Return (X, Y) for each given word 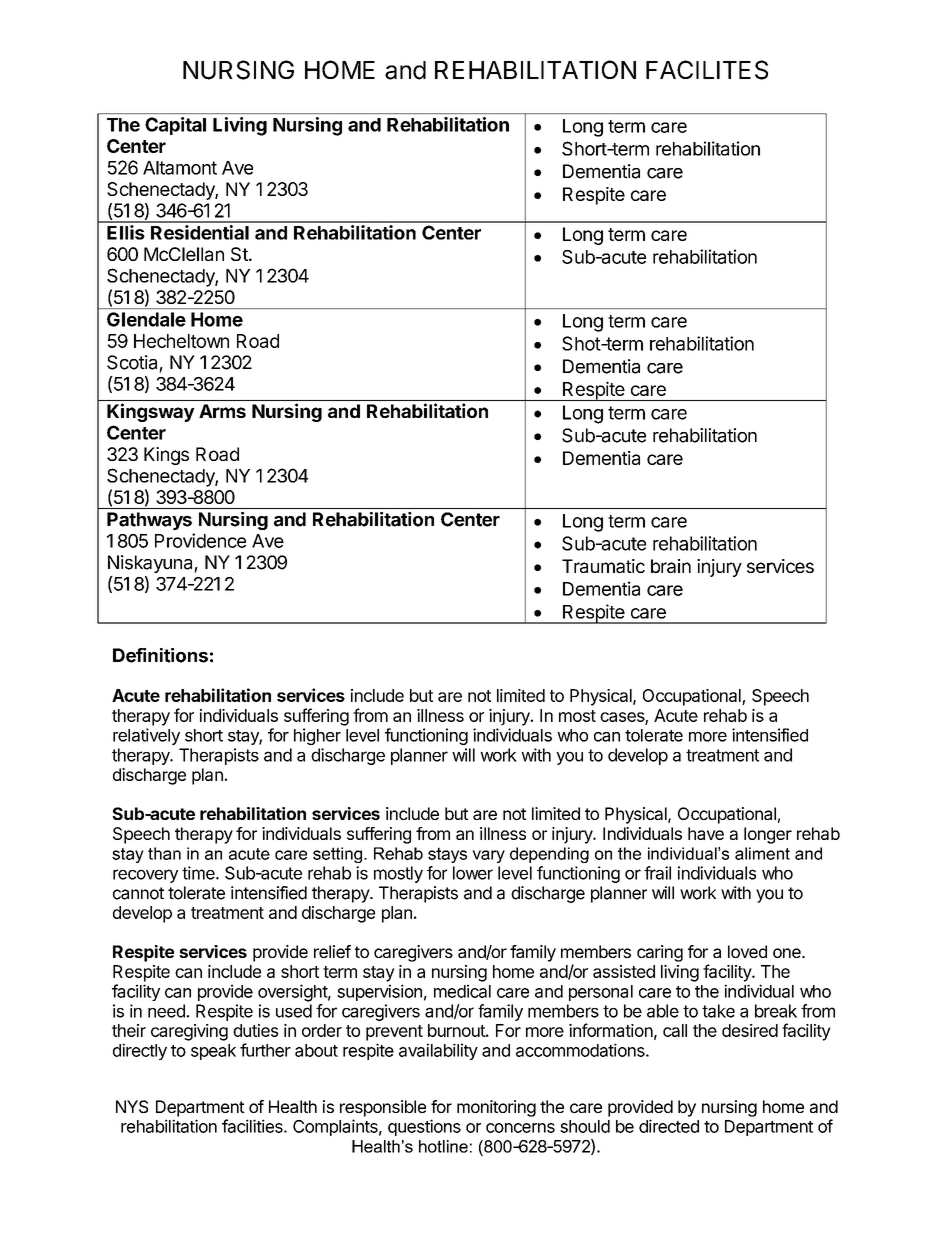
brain (671, 566)
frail (657, 873)
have (706, 833)
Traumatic (603, 566)
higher (317, 736)
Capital (175, 126)
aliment (762, 853)
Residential (200, 232)
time (199, 873)
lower (473, 873)
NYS (132, 1106)
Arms (222, 411)
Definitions (160, 655)
